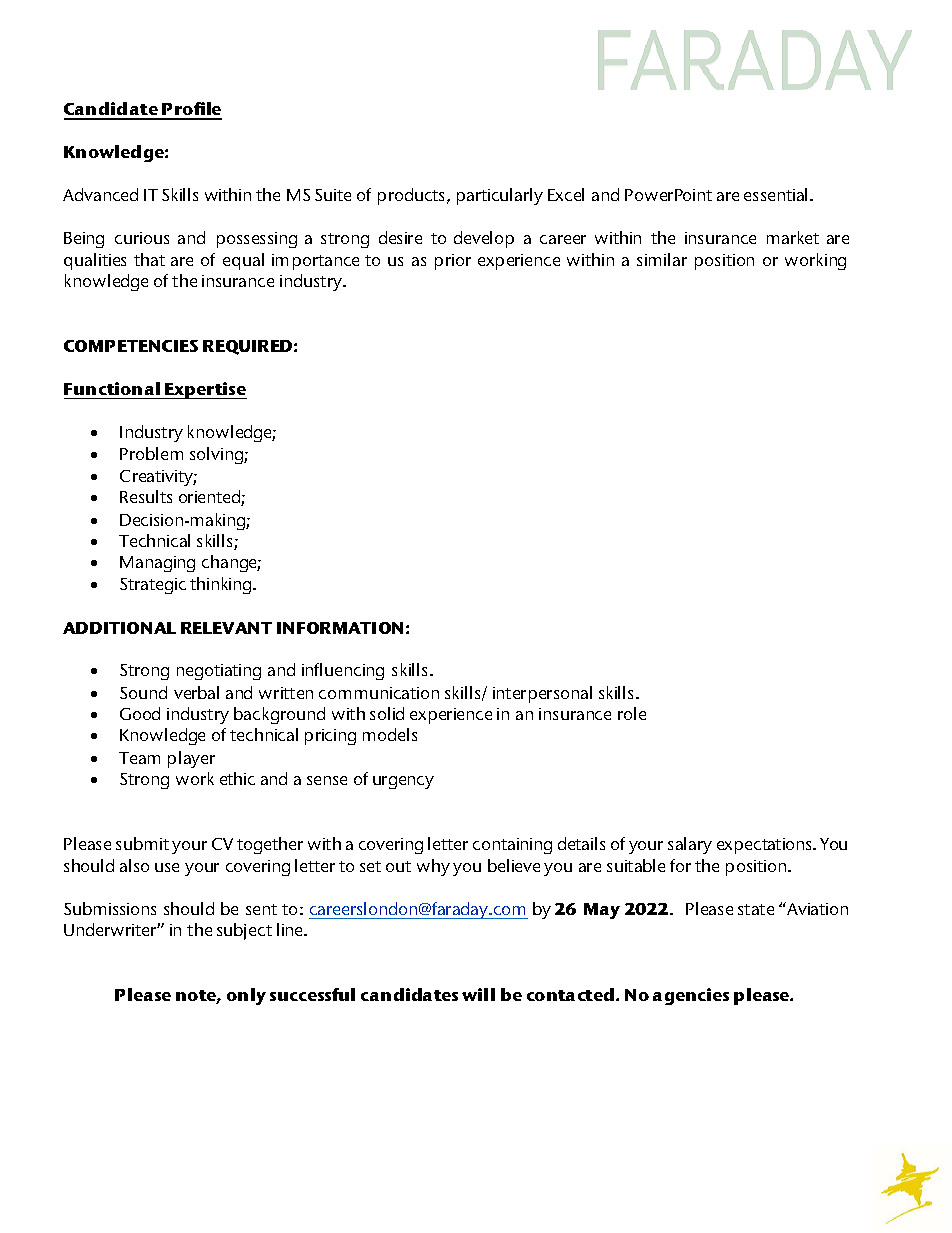 The width and height of the document is (952, 1233). I want to click on INFORMATION, so click(340, 628).
